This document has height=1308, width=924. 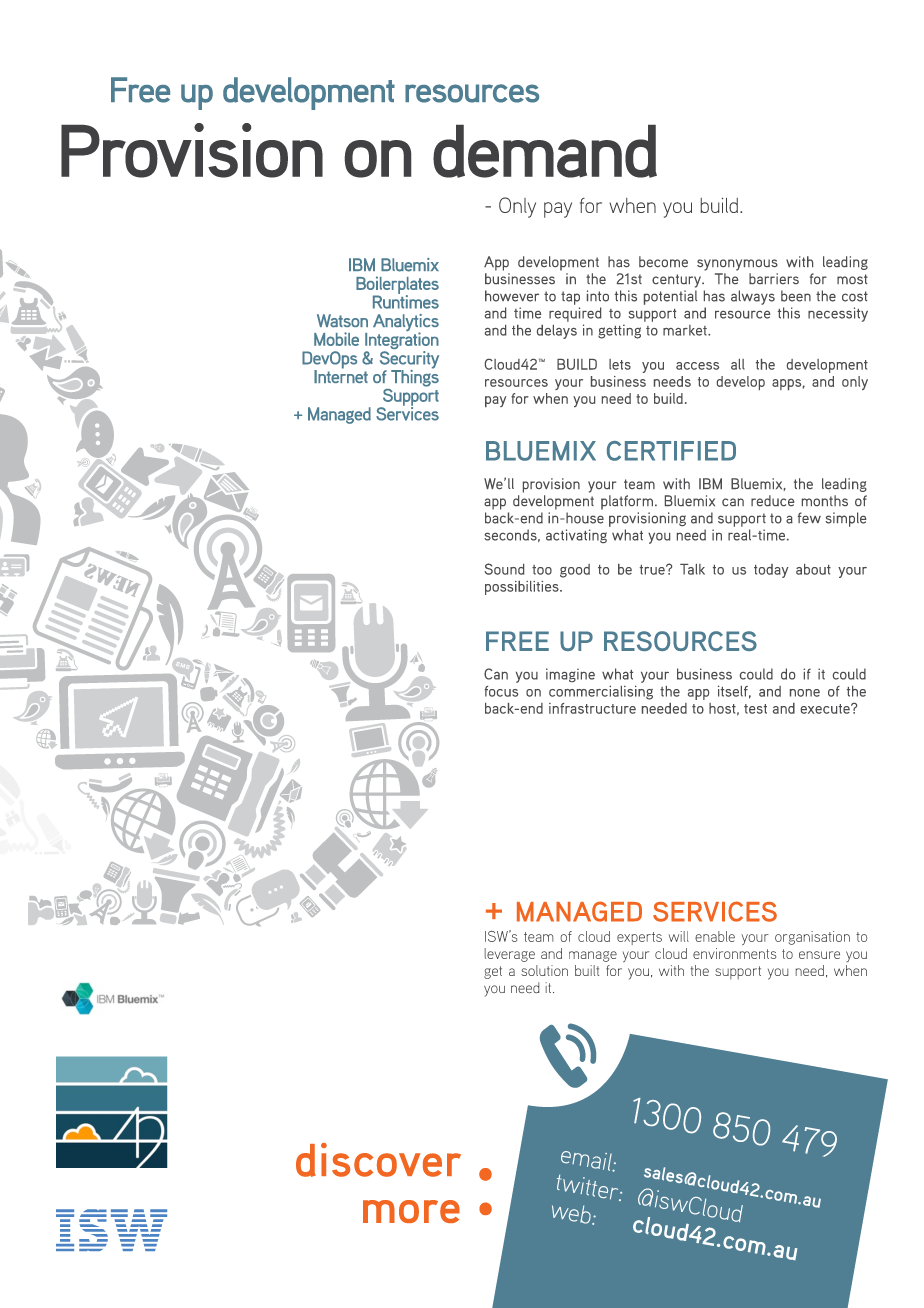 What do you see at coordinates (619, 331) in the document?
I see `getting` at bounding box center [619, 331].
